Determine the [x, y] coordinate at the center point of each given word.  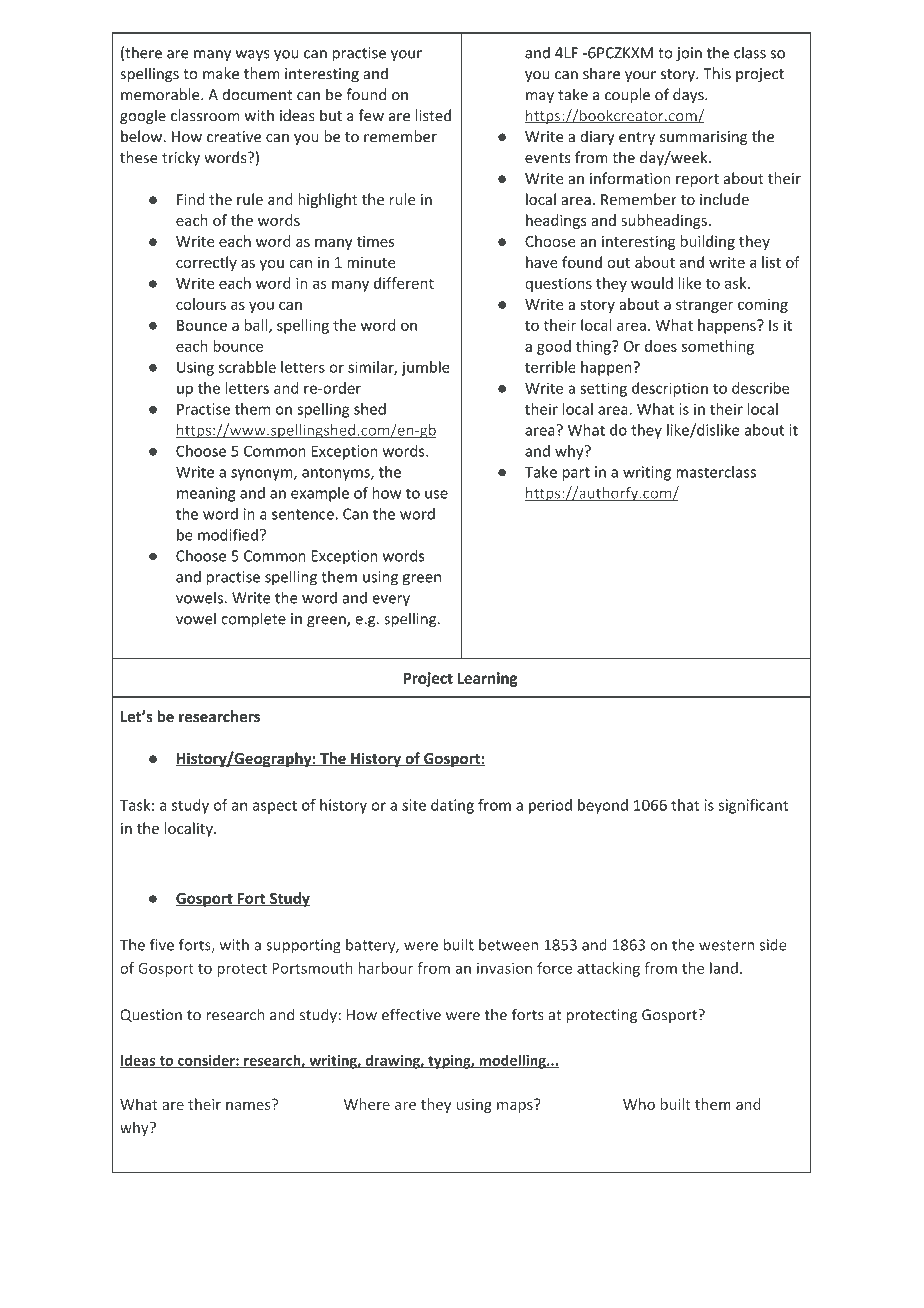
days [689, 96]
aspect [275, 807]
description [670, 389]
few [371, 115]
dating [452, 806]
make [221, 73]
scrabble [247, 367]
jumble [426, 368]
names [249, 1104]
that [685, 805]
